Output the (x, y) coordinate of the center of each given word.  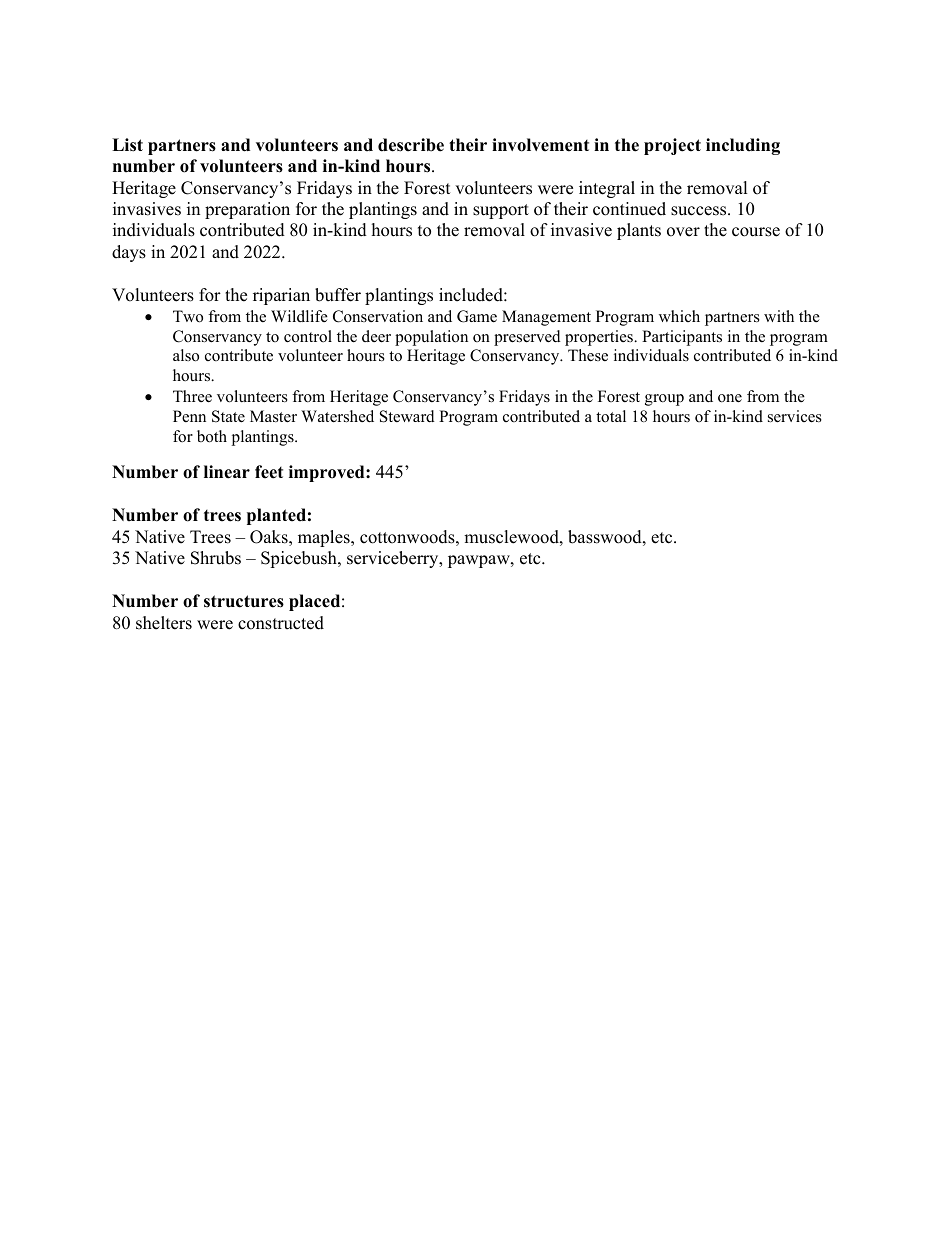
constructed (281, 623)
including (743, 146)
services (795, 416)
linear (227, 472)
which (679, 316)
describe (411, 145)
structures (244, 601)
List (127, 145)
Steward (407, 416)
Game (477, 316)
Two (188, 316)
